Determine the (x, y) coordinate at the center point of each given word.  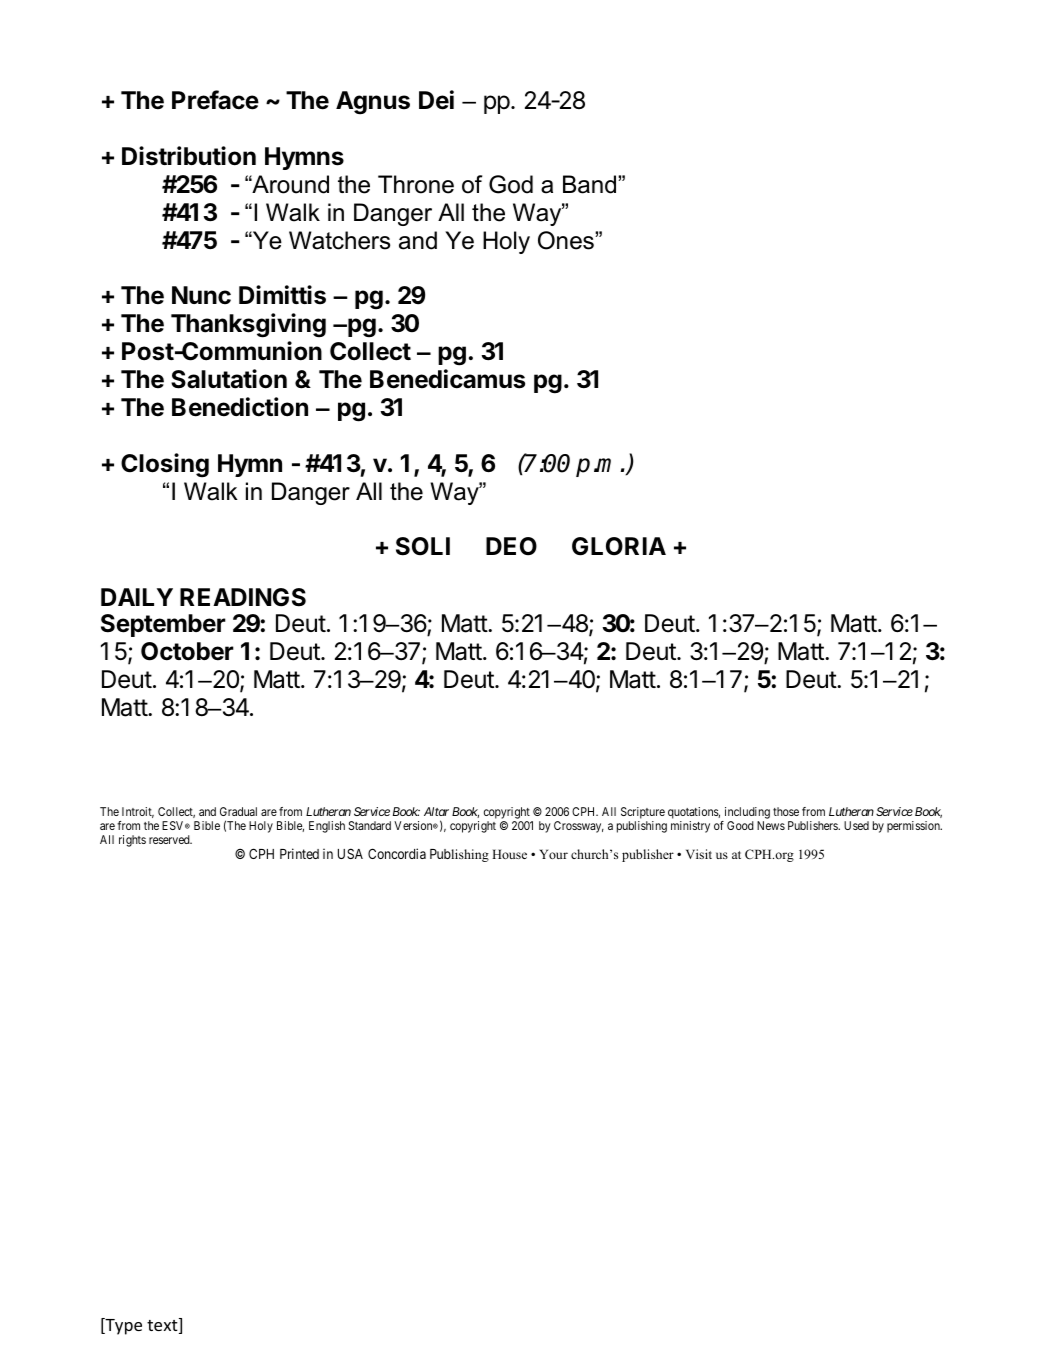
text (163, 1326)
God (511, 184)
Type (122, 1326)
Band (591, 184)
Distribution (189, 156)
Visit (699, 854)
